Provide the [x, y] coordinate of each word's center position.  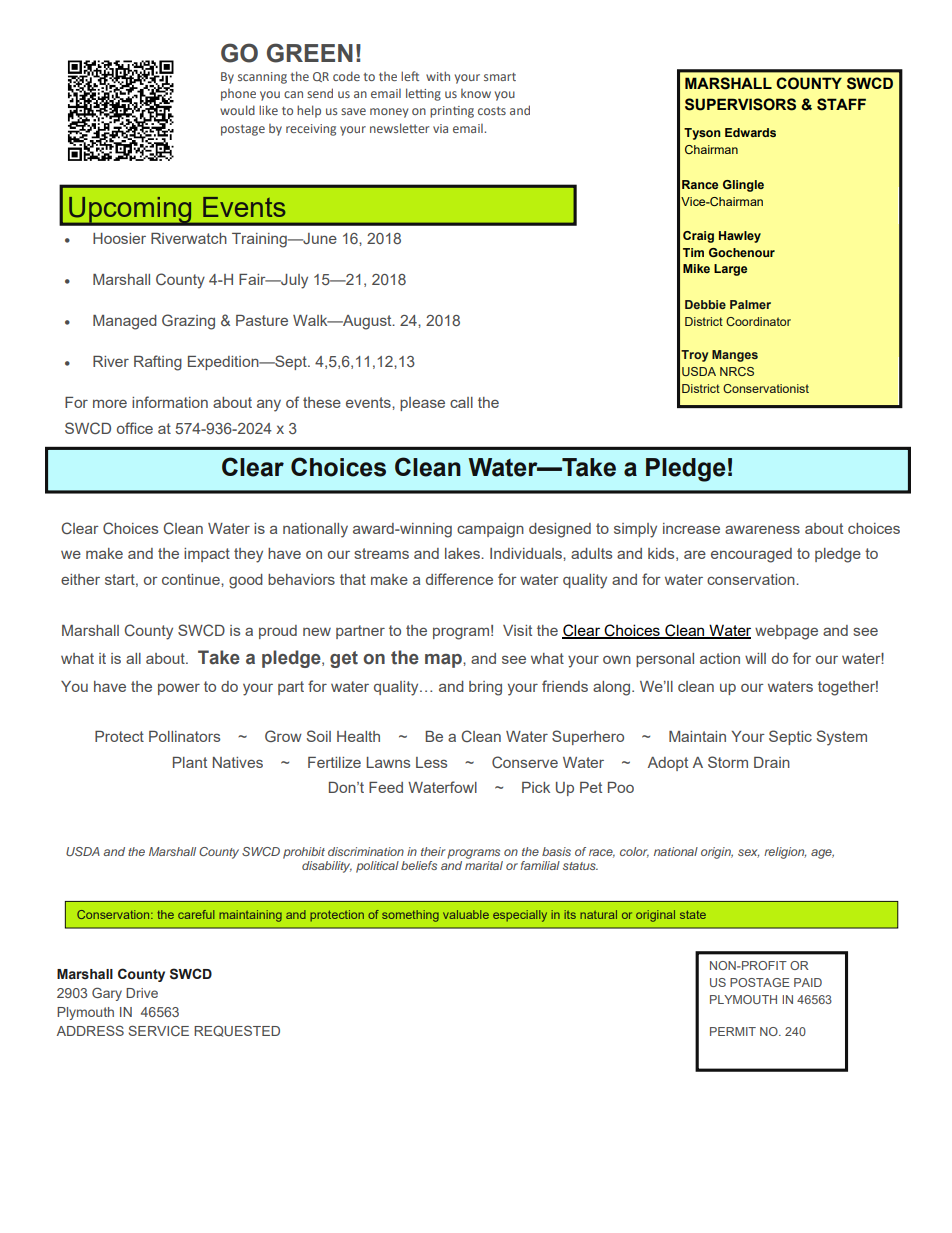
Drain [772, 762]
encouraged [751, 555]
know [476, 93]
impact [207, 555]
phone [238, 95]
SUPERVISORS [740, 104]
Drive [142, 993]
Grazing [188, 322]
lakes [463, 553]
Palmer [750, 304]
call [461, 402]
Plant [190, 762]
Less [431, 762]
